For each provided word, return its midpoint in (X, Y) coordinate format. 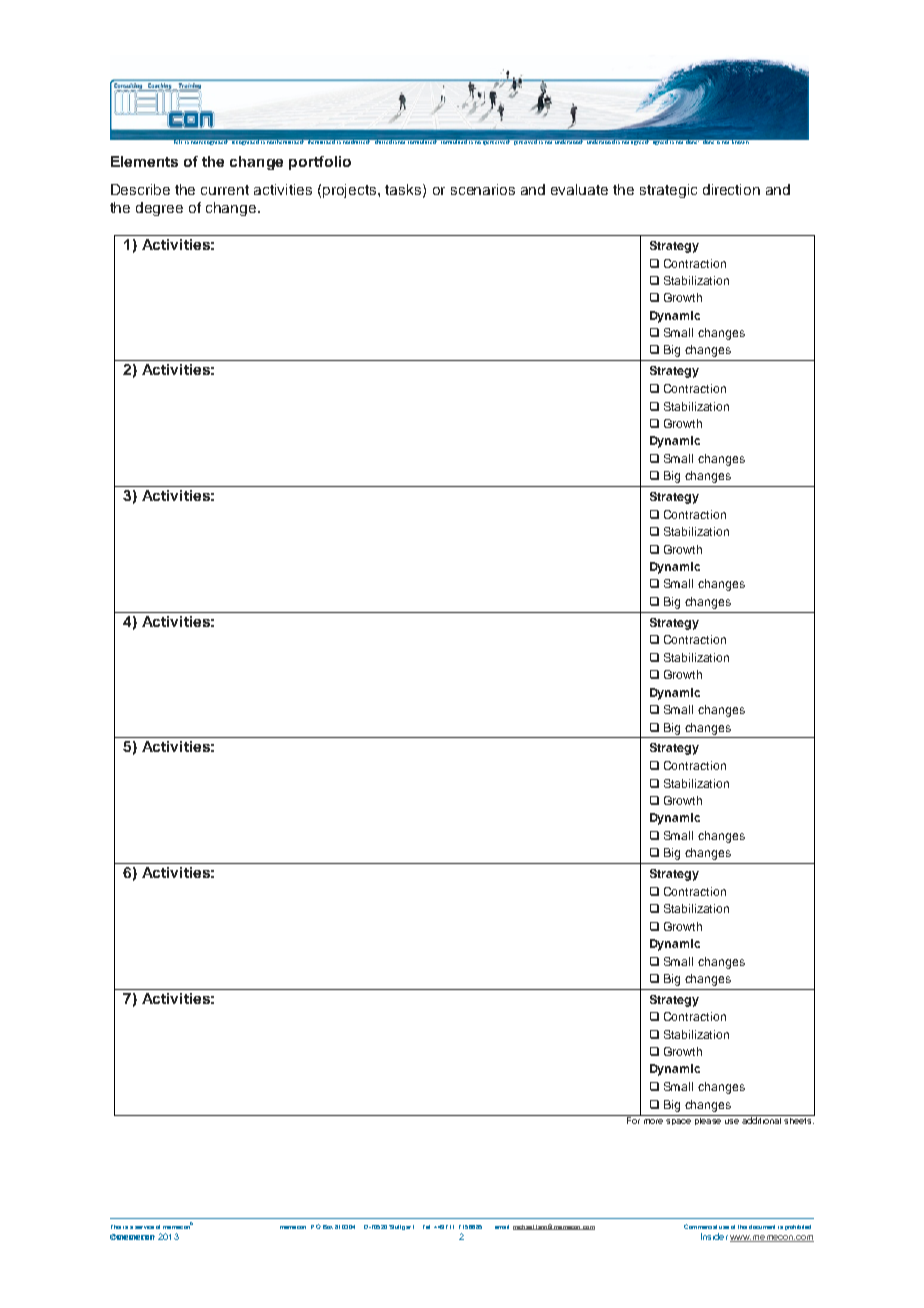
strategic (668, 191)
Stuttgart (401, 1227)
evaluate (579, 189)
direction (731, 189)
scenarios (483, 189)
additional (761, 1119)
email (502, 1227)
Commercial (700, 1226)
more (653, 1121)
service (144, 1227)
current (225, 190)
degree (159, 209)
